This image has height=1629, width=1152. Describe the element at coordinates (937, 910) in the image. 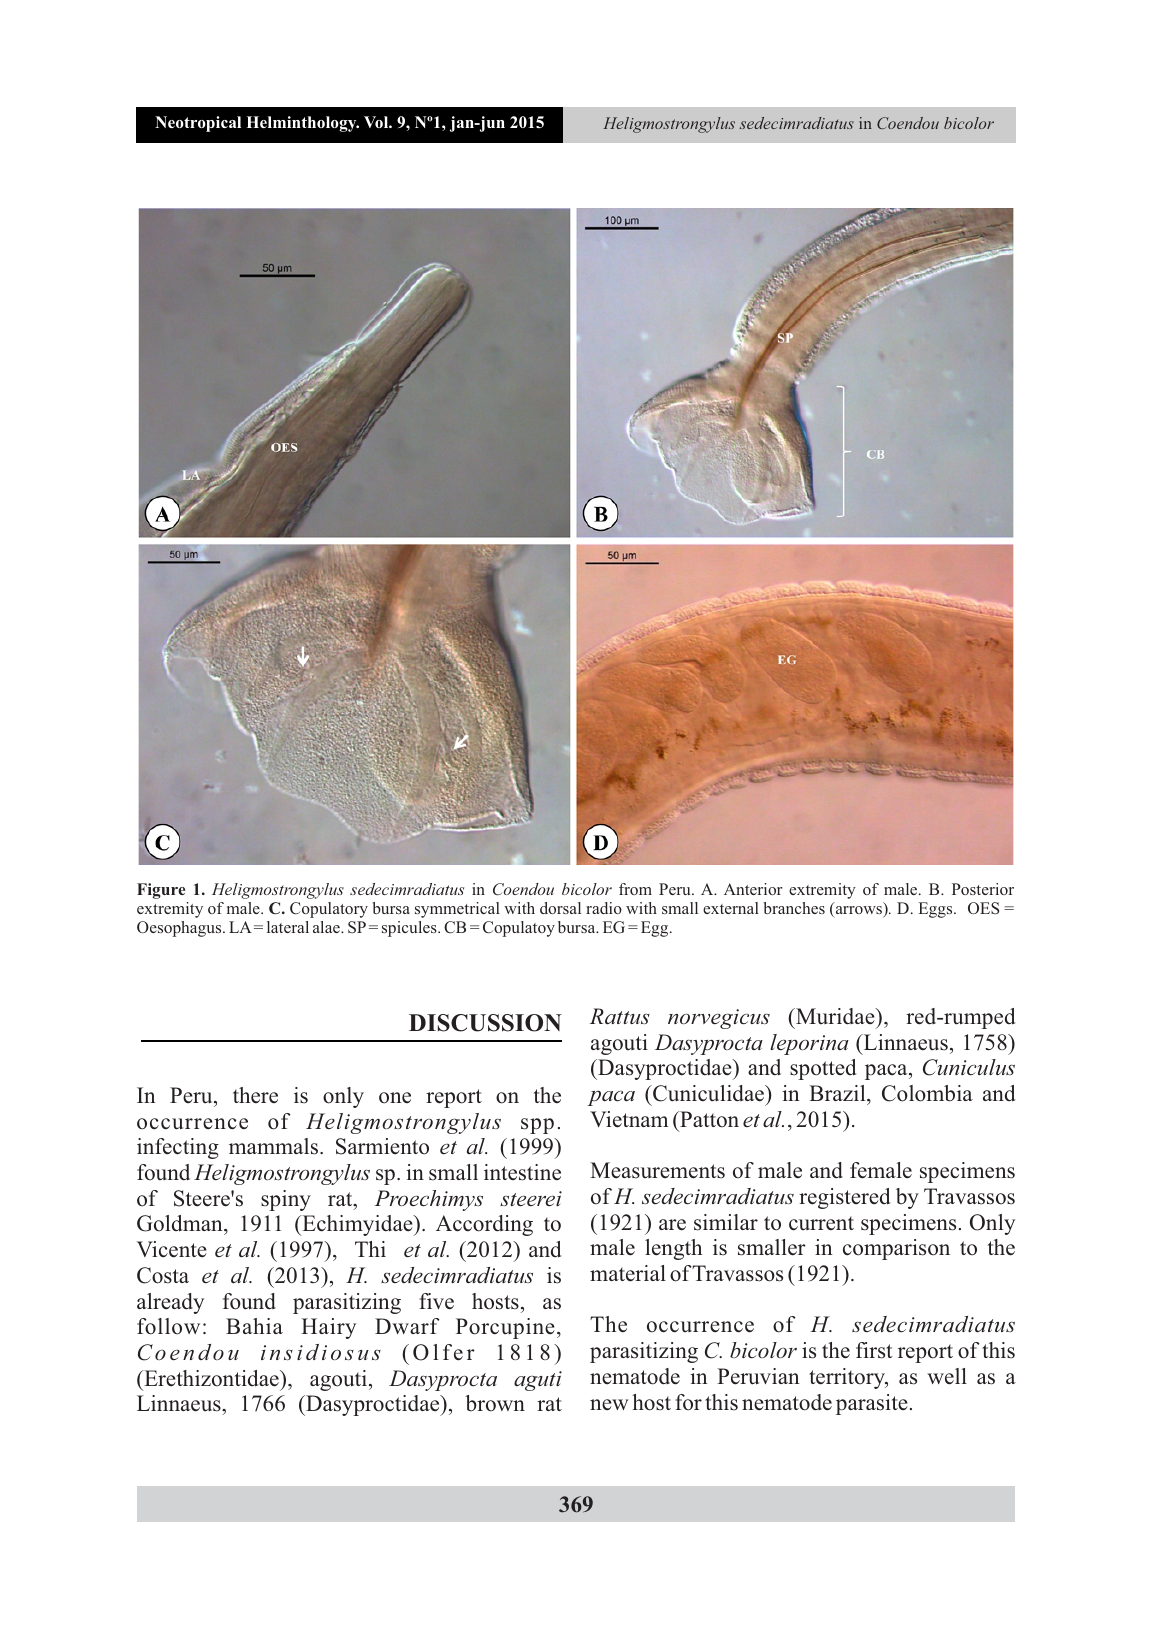

I see `Eggs` at that location.
